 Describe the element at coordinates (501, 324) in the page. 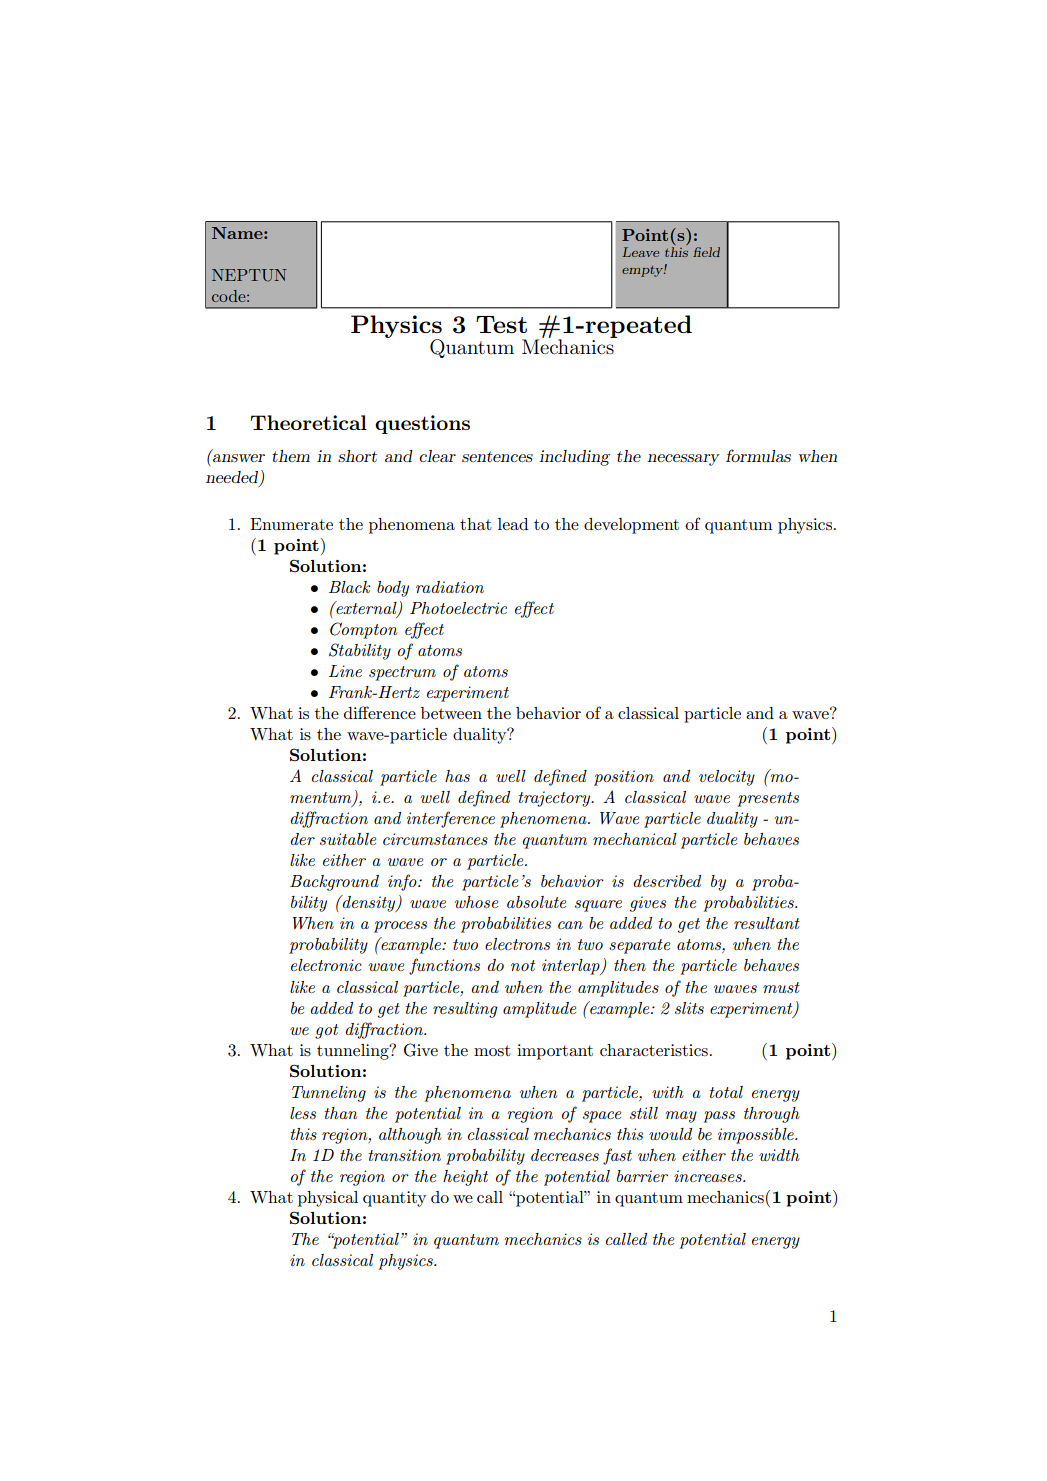

I see `Test` at that location.
